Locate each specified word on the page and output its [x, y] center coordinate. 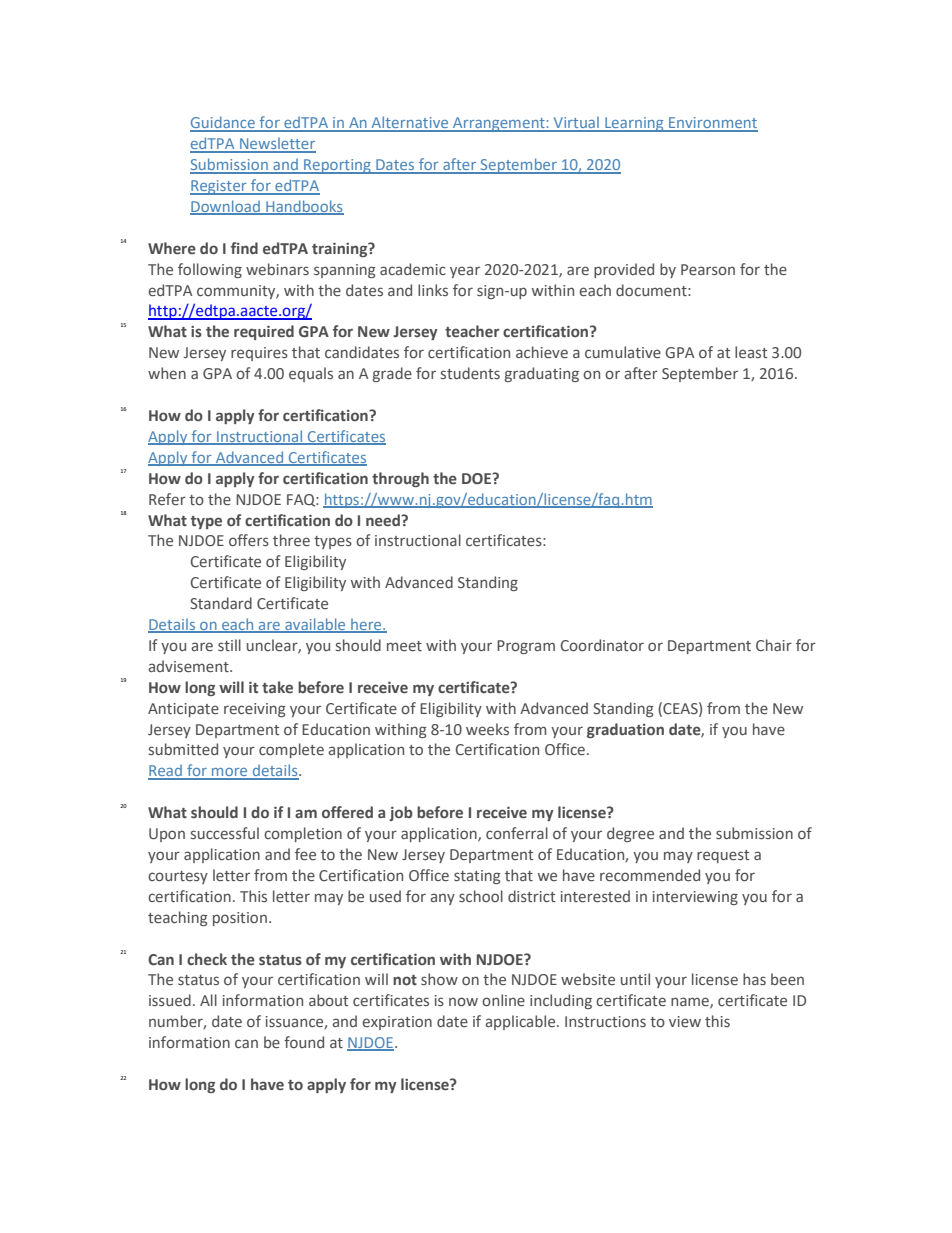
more [230, 773]
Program [526, 647]
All [208, 1000]
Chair [774, 645]
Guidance [223, 123]
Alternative [410, 123]
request [723, 856]
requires [259, 354]
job [401, 813]
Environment [712, 124]
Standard [221, 603]
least [751, 352]
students [470, 373]
